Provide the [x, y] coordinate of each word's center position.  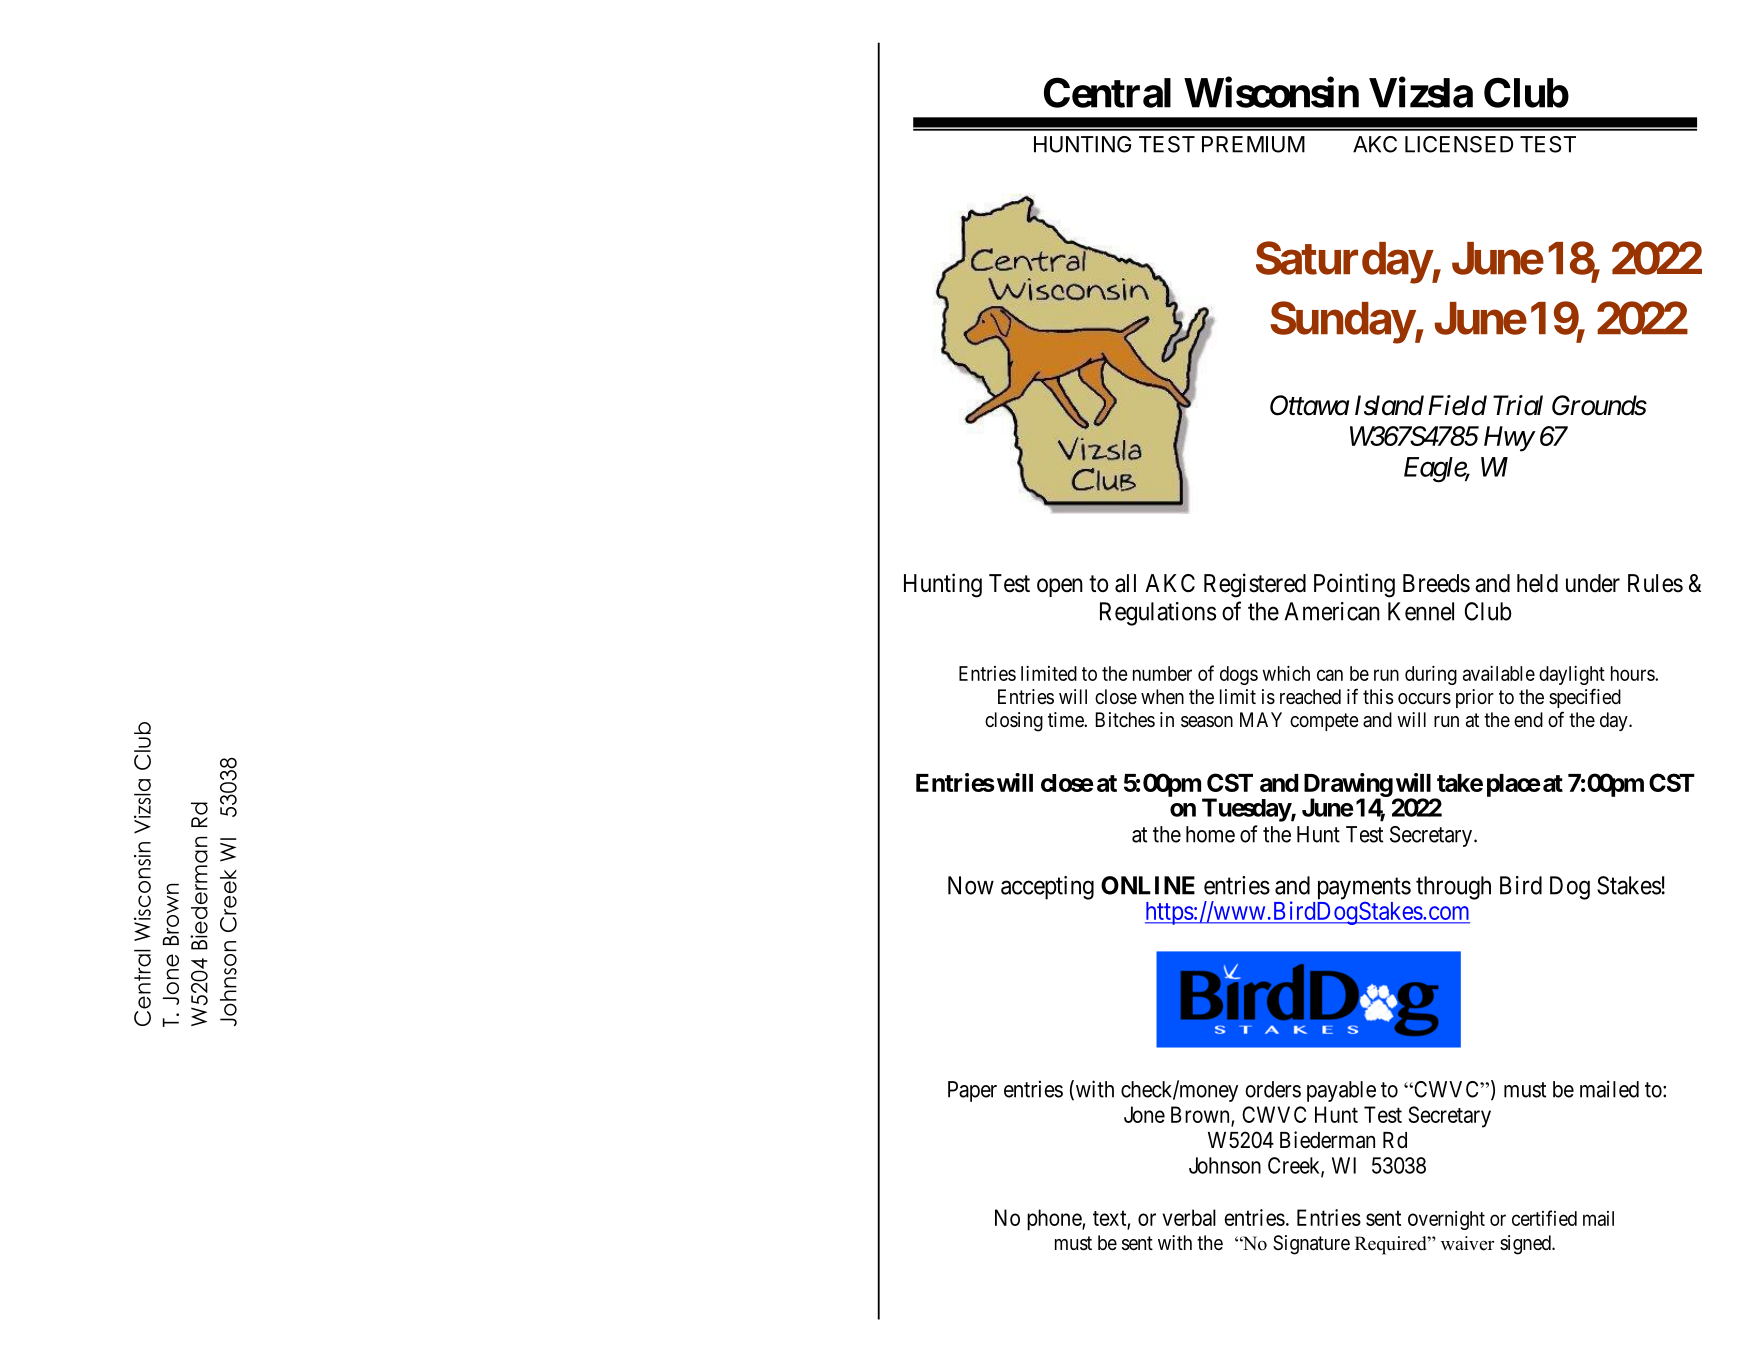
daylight [1572, 675]
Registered [1255, 585]
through [1453, 888]
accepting [1047, 888]
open [1060, 587]
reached [1310, 697]
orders [1273, 1089]
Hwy [1509, 439]
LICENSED [1459, 144]
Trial [1518, 405]
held [1537, 583]
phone [1055, 1220]
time [1066, 719]
